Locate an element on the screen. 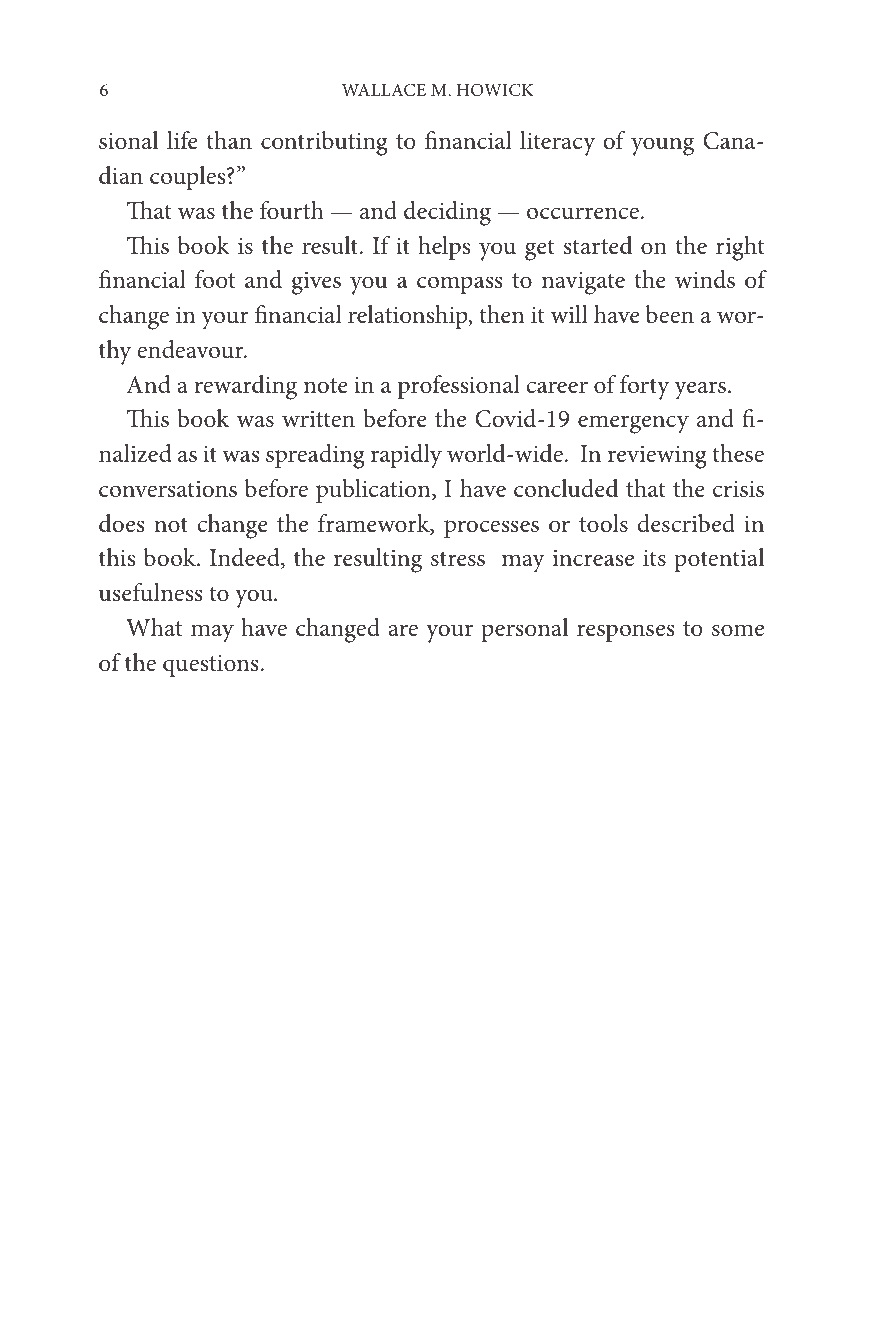  life is located at coordinates (182, 140).
